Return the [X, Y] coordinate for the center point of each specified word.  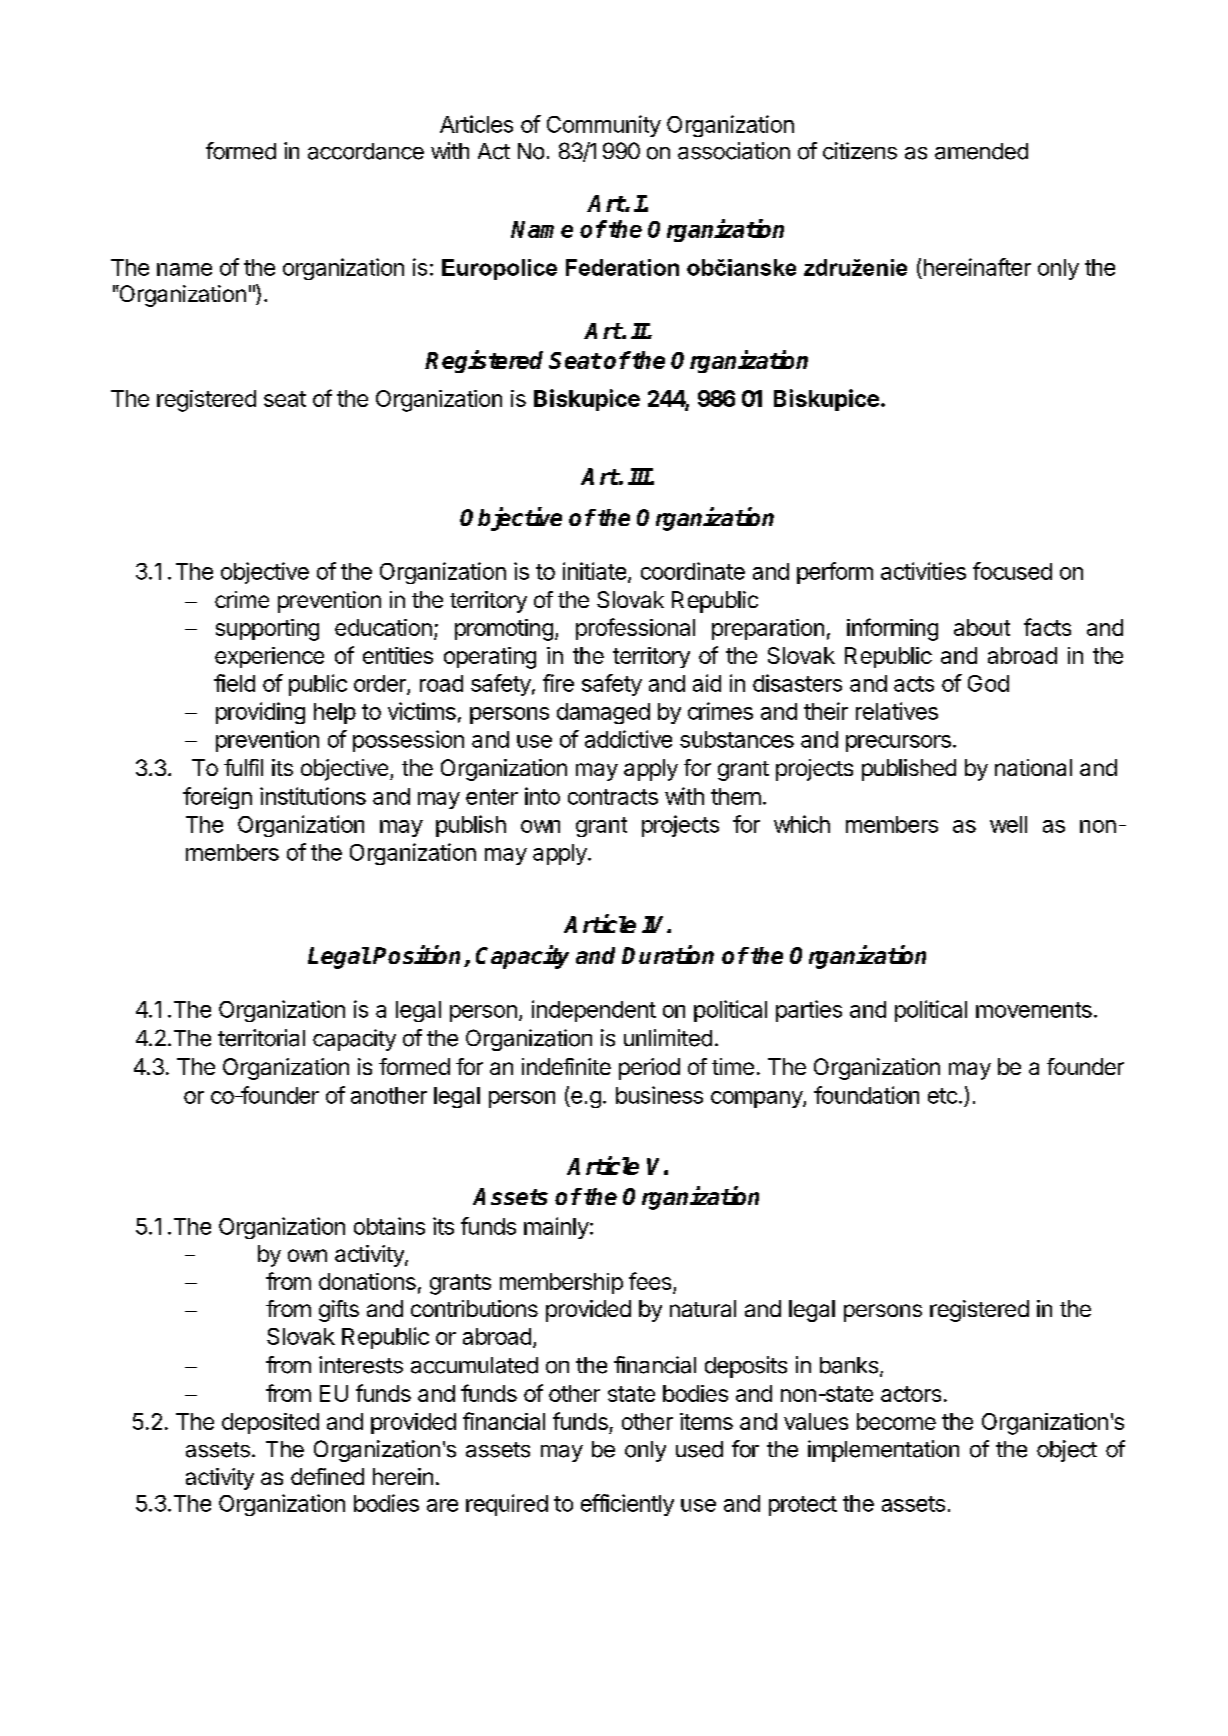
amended [981, 151]
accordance [366, 151]
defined [327, 1476]
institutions [313, 796]
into [542, 796]
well [1008, 824]
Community [604, 126]
